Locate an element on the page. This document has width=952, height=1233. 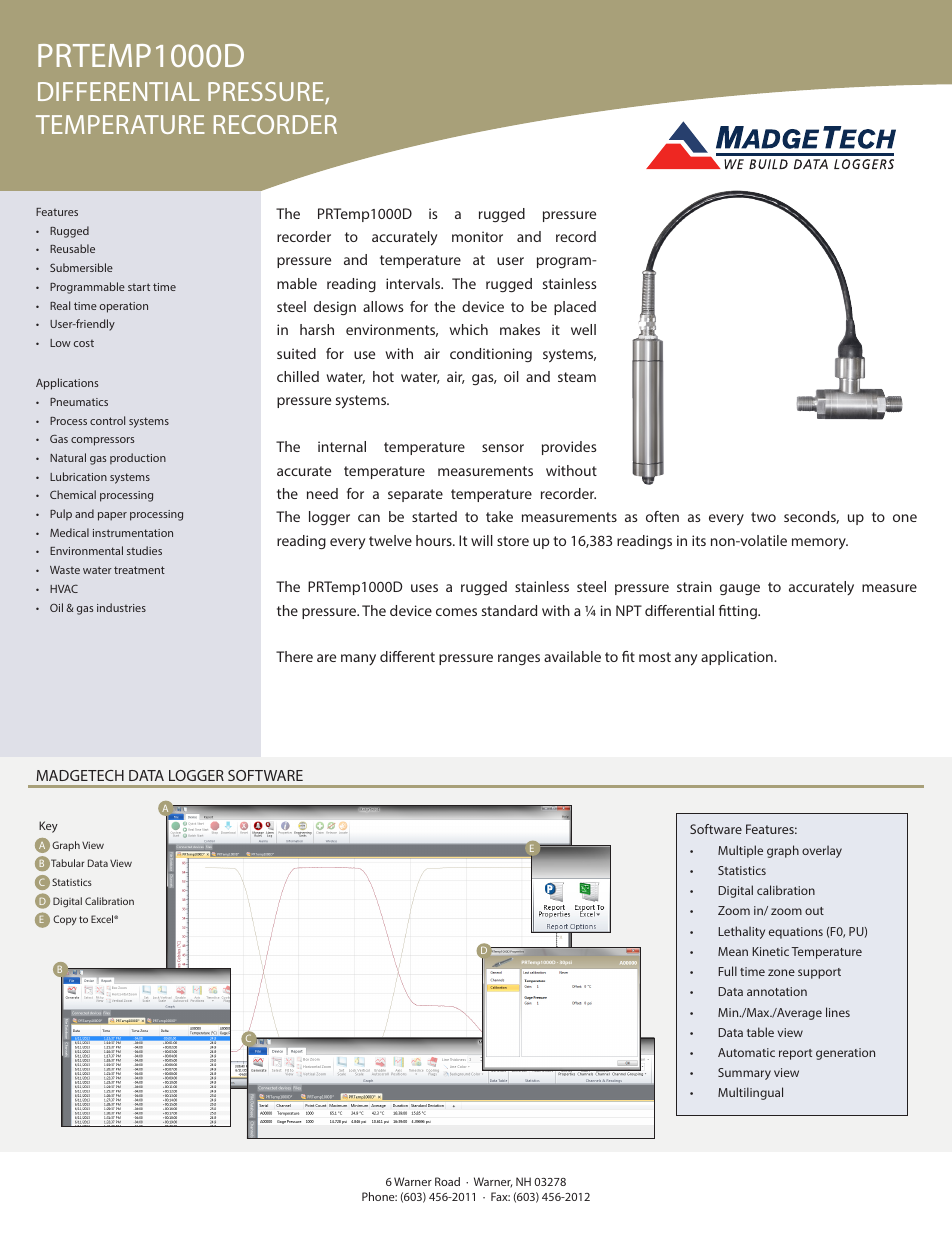
overlay is located at coordinates (822, 851).
